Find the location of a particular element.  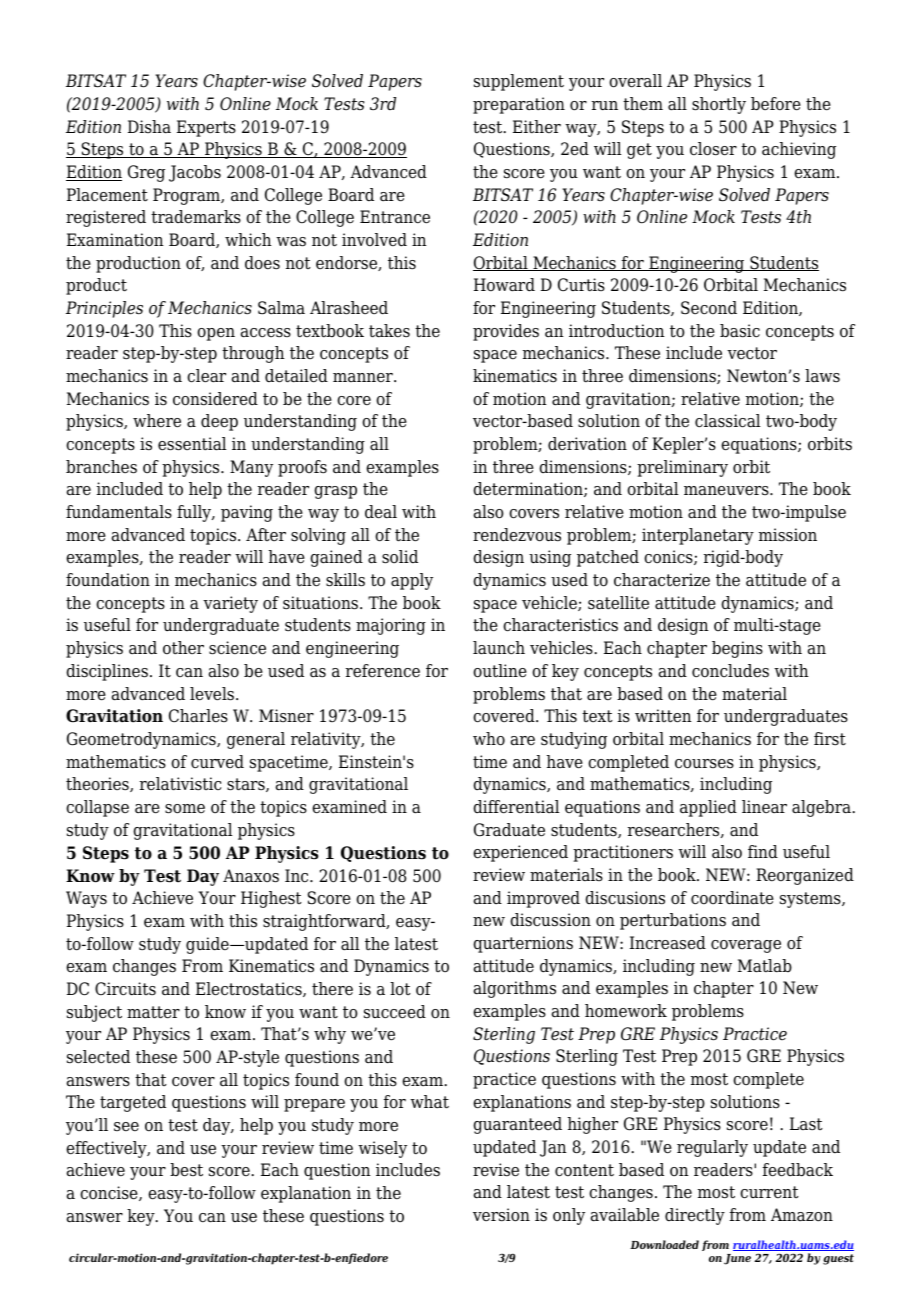

concludes is located at coordinates (730, 671).
